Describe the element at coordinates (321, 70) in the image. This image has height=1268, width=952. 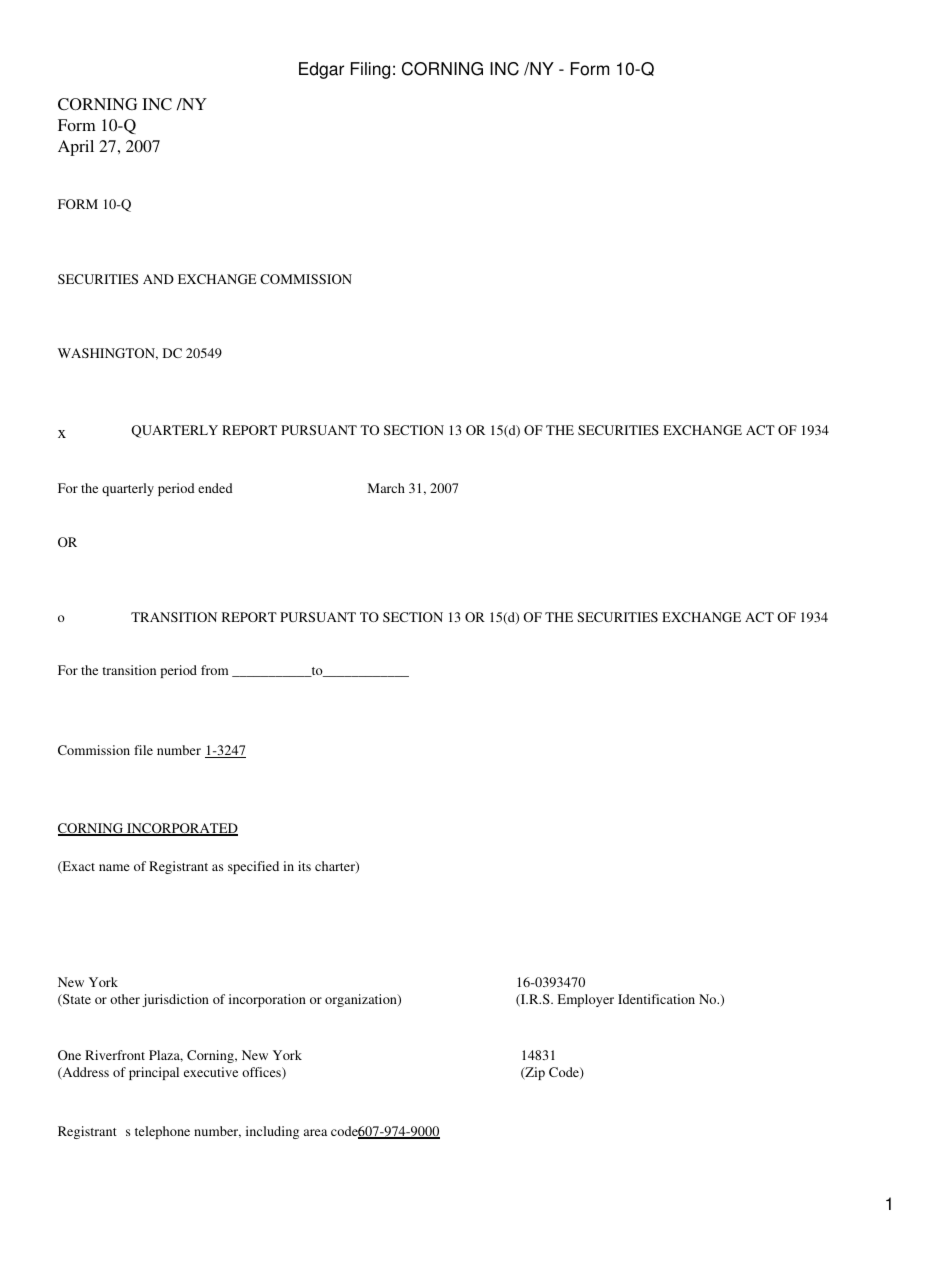
I see `Edgar` at that location.
